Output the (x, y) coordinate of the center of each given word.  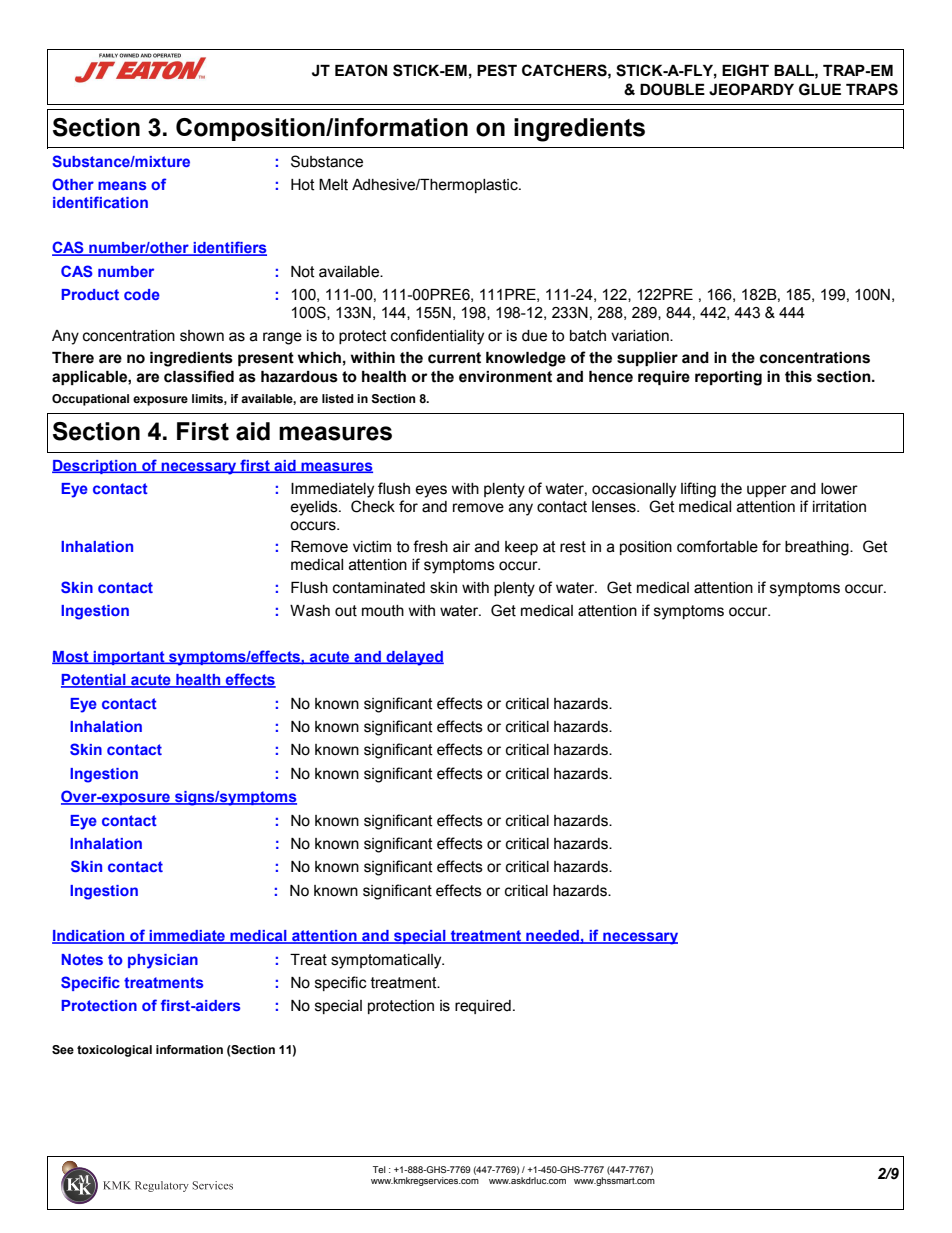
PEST (497, 70)
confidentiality (437, 337)
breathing (818, 548)
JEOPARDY (751, 89)
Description (95, 467)
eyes (431, 491)
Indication (89, 937)
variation (641, 336)
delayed (414, 658)
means (122, 185)
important (129, 658)
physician (163, 961)
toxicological (114, 1051)
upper (767, 491)
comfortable (717, 546)
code (142, 294)
